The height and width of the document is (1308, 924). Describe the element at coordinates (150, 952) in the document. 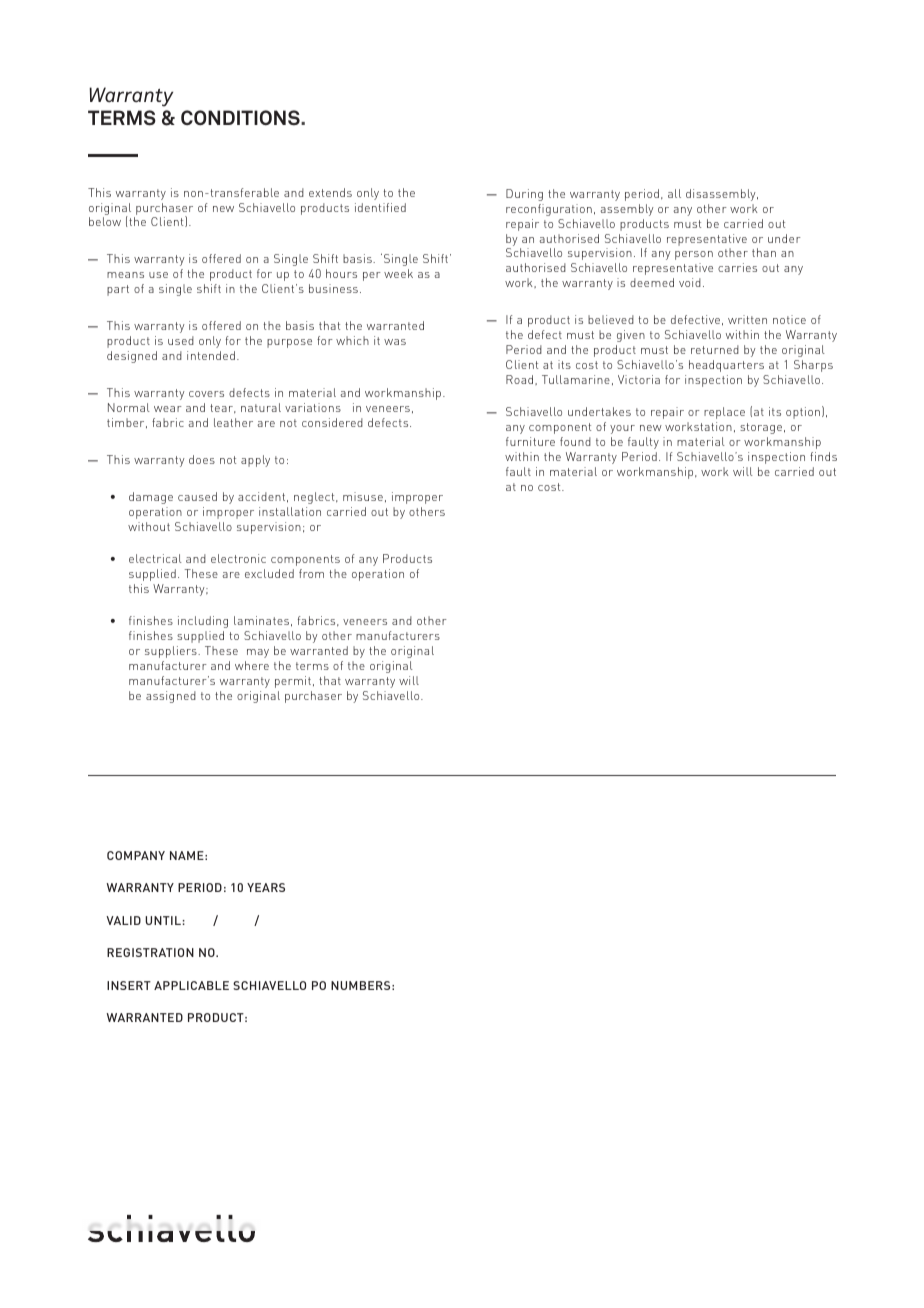

I see `REGISTRATION` at that location.
